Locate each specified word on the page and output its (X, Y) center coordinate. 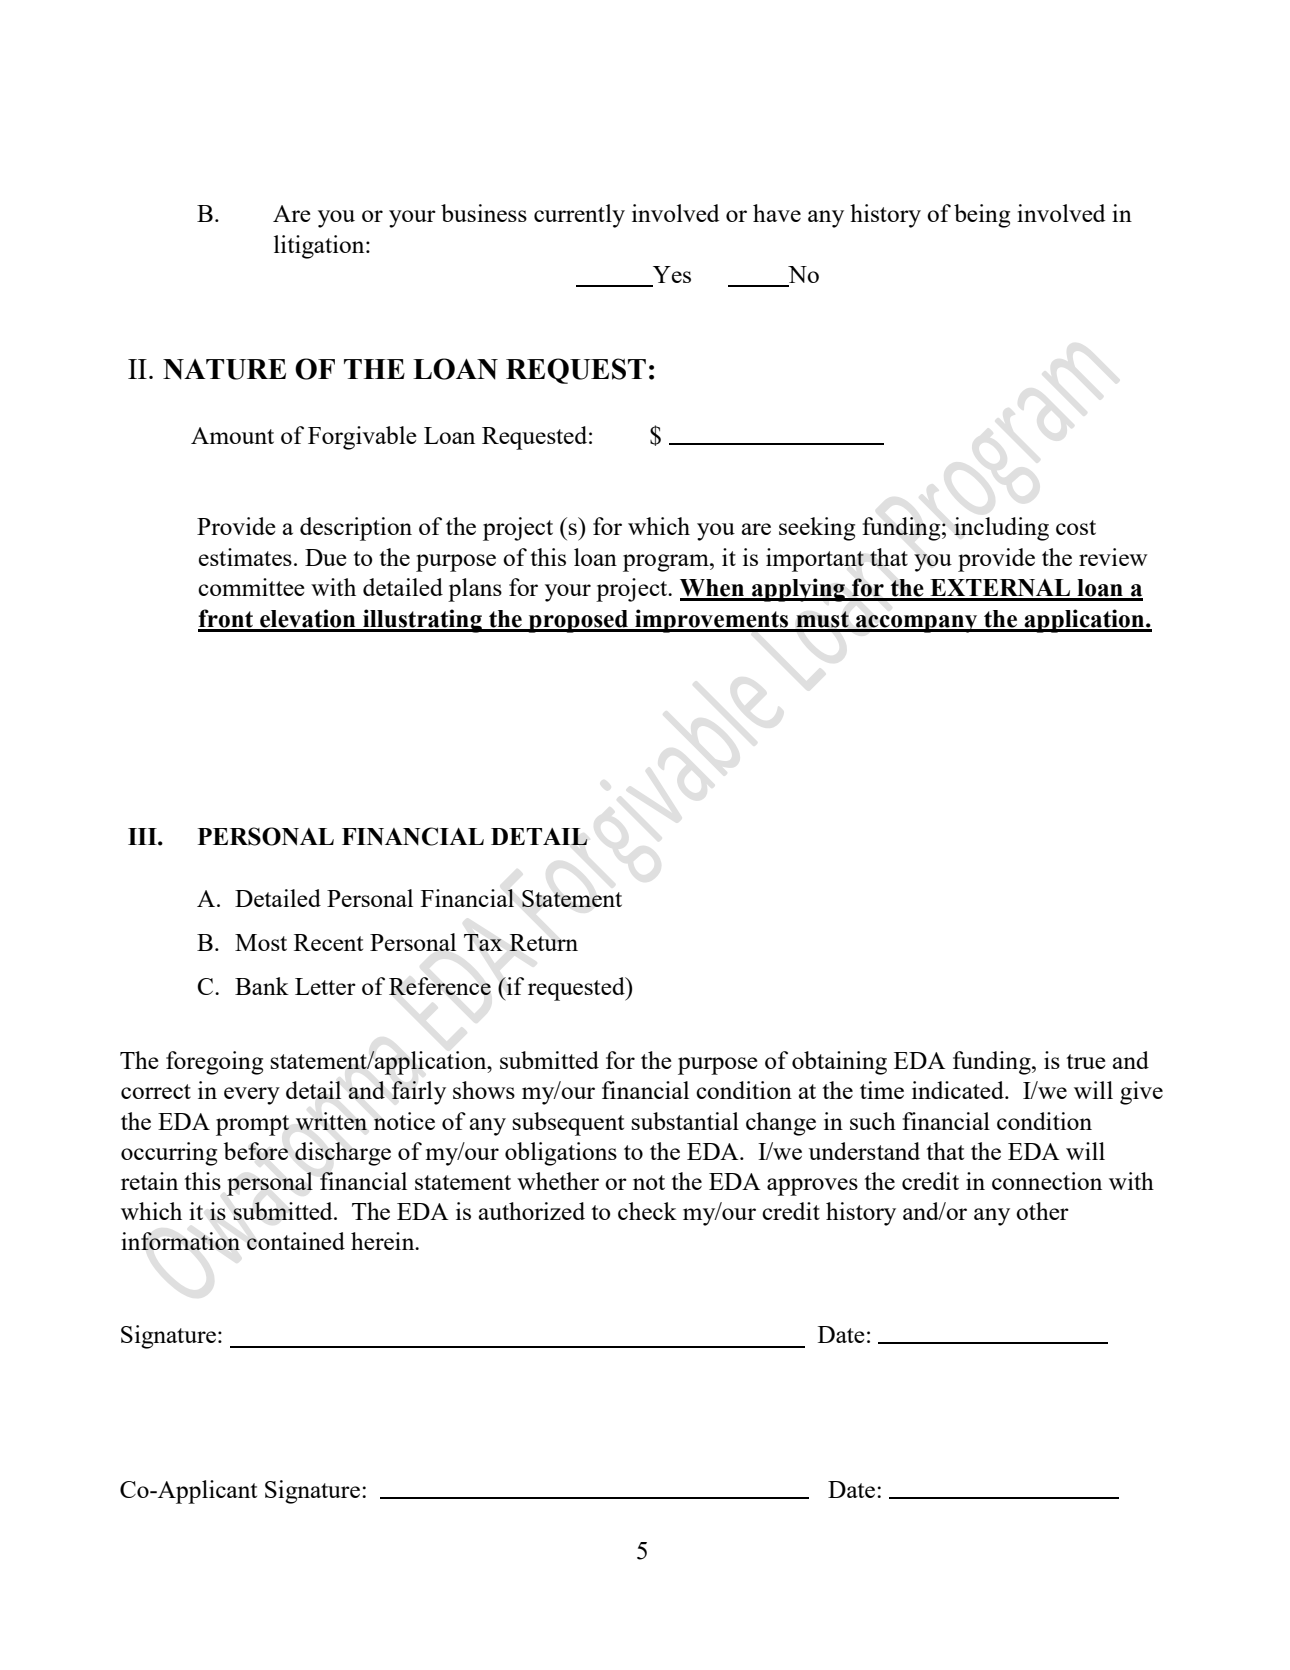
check (647, 1211)
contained (296, 1241)
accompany (917, 624)
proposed (578, 621)
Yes (672, 274)
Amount (232, 435)
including (1001, 529)
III (143, 836)
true (1086, 1061)
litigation (320, 247)
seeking (817, 529)
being (982, 216)
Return (543, 942)
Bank (262, 986)
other (1042, 1211)
